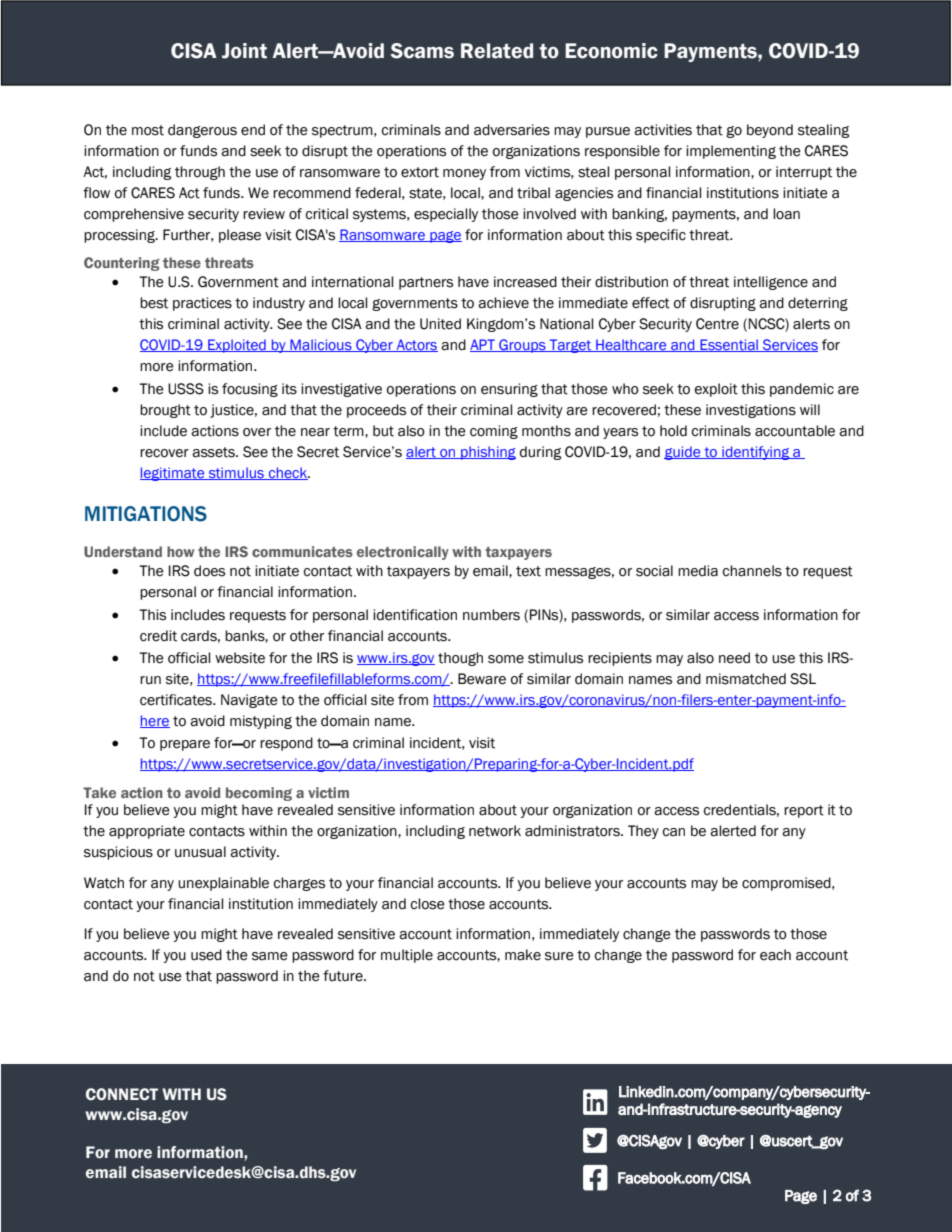  I want to click on prepare, so click(185, 745).
